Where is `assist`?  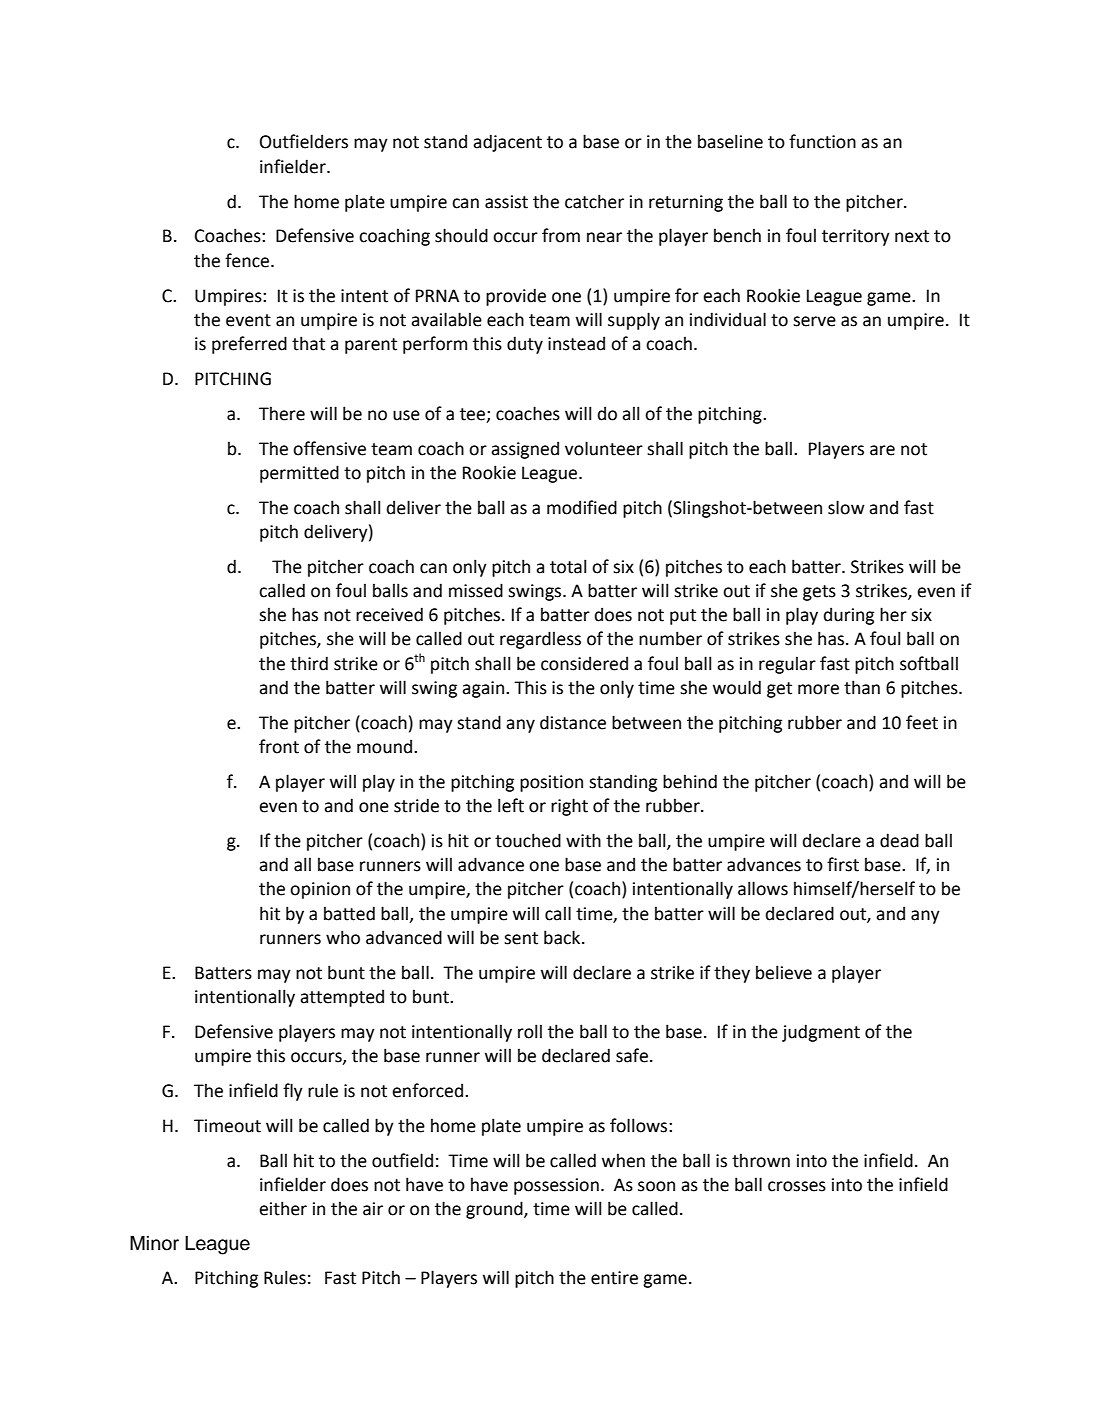 assist is located at coordinates (506, 202).
